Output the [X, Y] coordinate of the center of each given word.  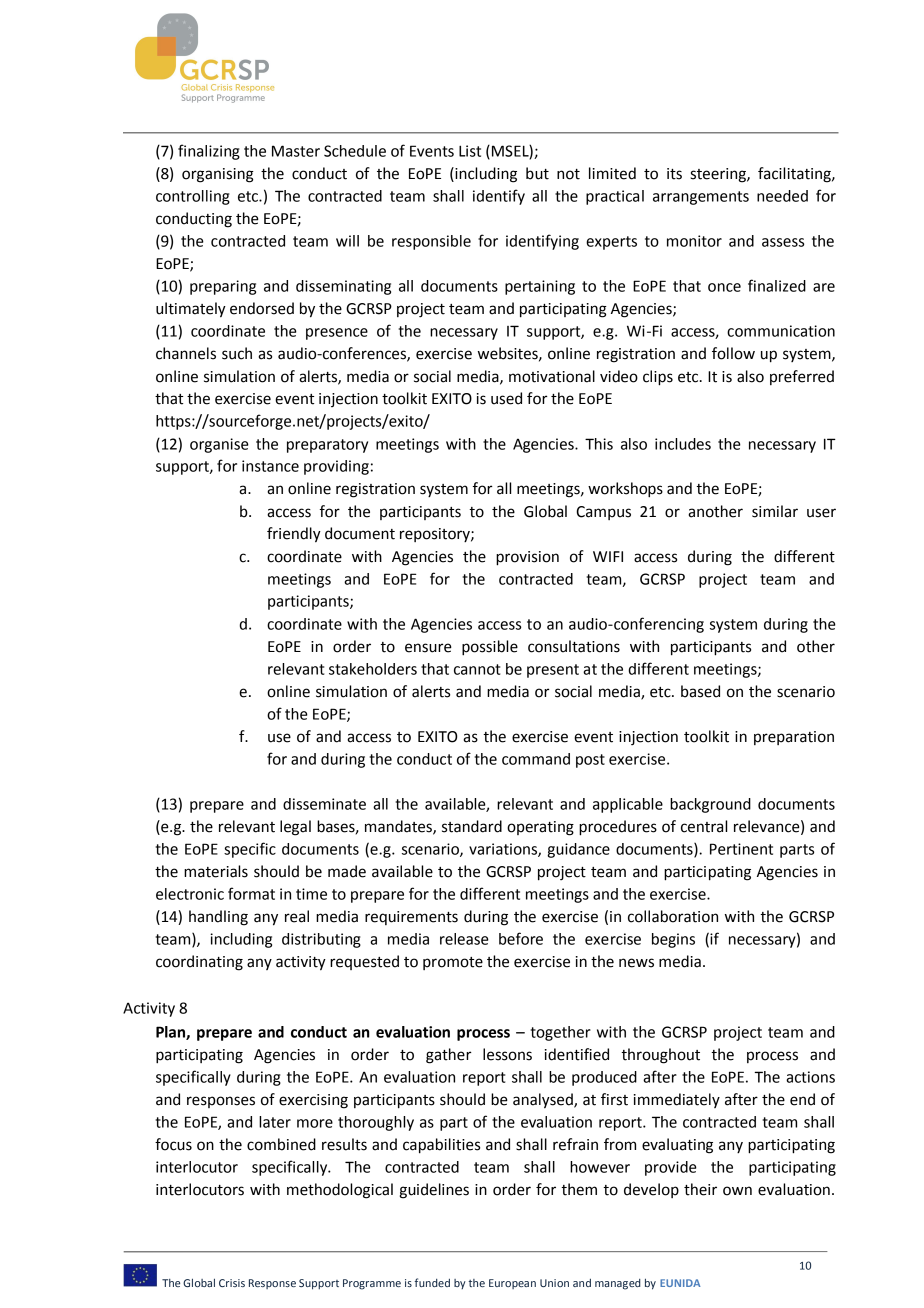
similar [775, 511]
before [521, 938]
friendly [294, 535]
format [251, 893]
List [470, 151]
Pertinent [741, 849]
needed [782, 196]
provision [527, 558]
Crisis [232, 1283]
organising [218, 175]
